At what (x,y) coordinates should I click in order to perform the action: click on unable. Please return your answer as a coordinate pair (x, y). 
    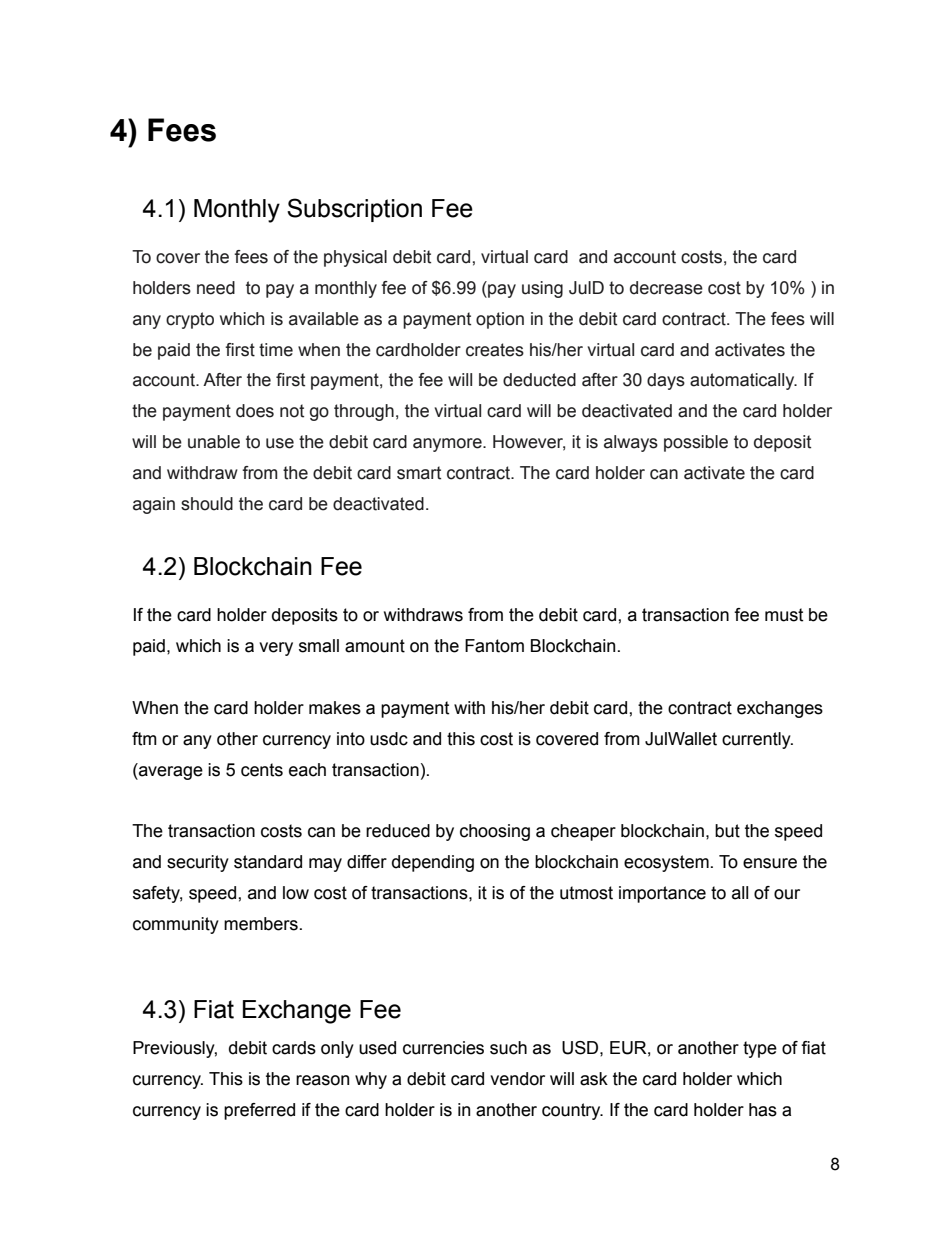
    Looking at the image, I should click on (214, 442).
